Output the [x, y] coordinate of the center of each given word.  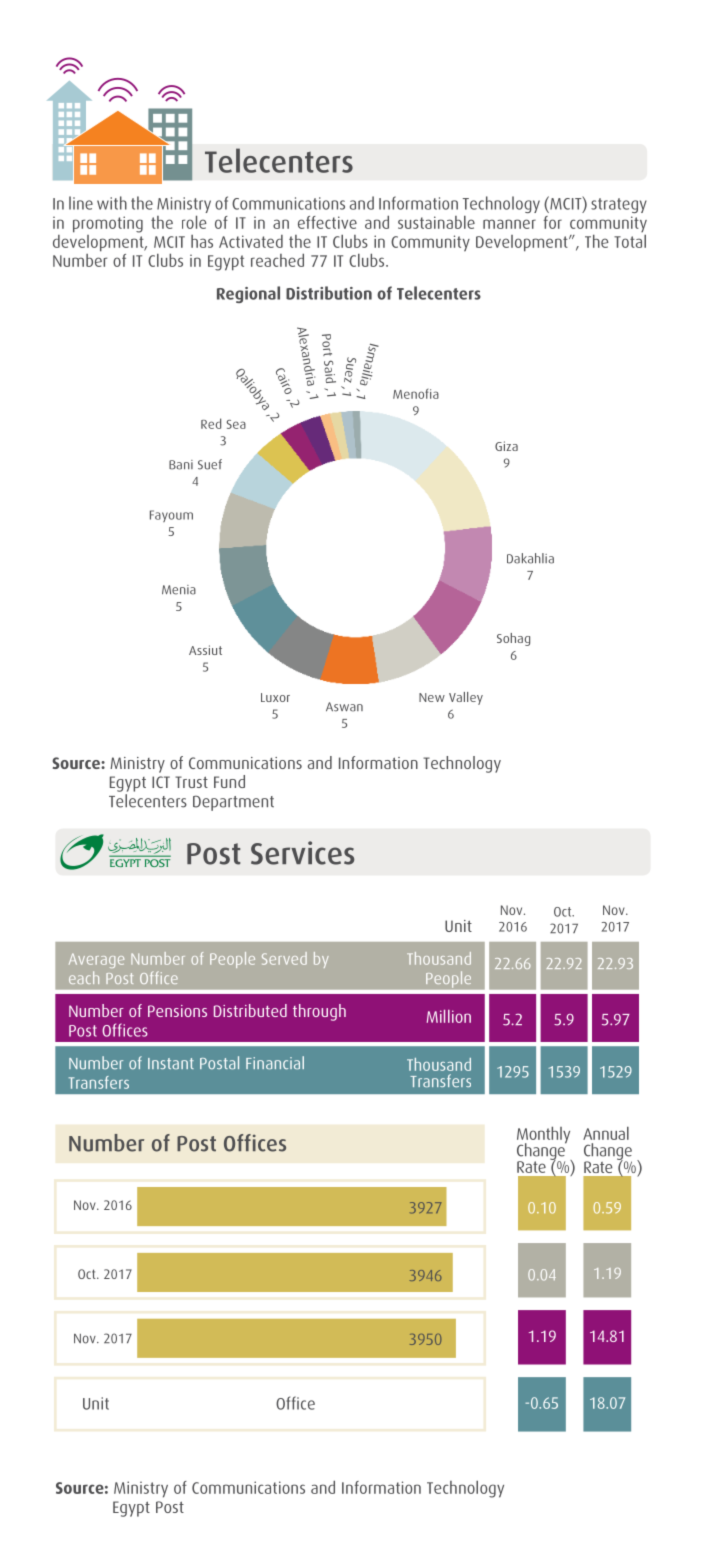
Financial [275, 1063]
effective [327, 222]
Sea [236, 424]
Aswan [344, 707]
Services [302, 853]
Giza [506, 446]
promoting [108, 224]
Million [449, 1016]
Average [96, 960]
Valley [466, 698]
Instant [171, 1063]
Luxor [275, 697]
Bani [181, 465]
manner [509, 224]
